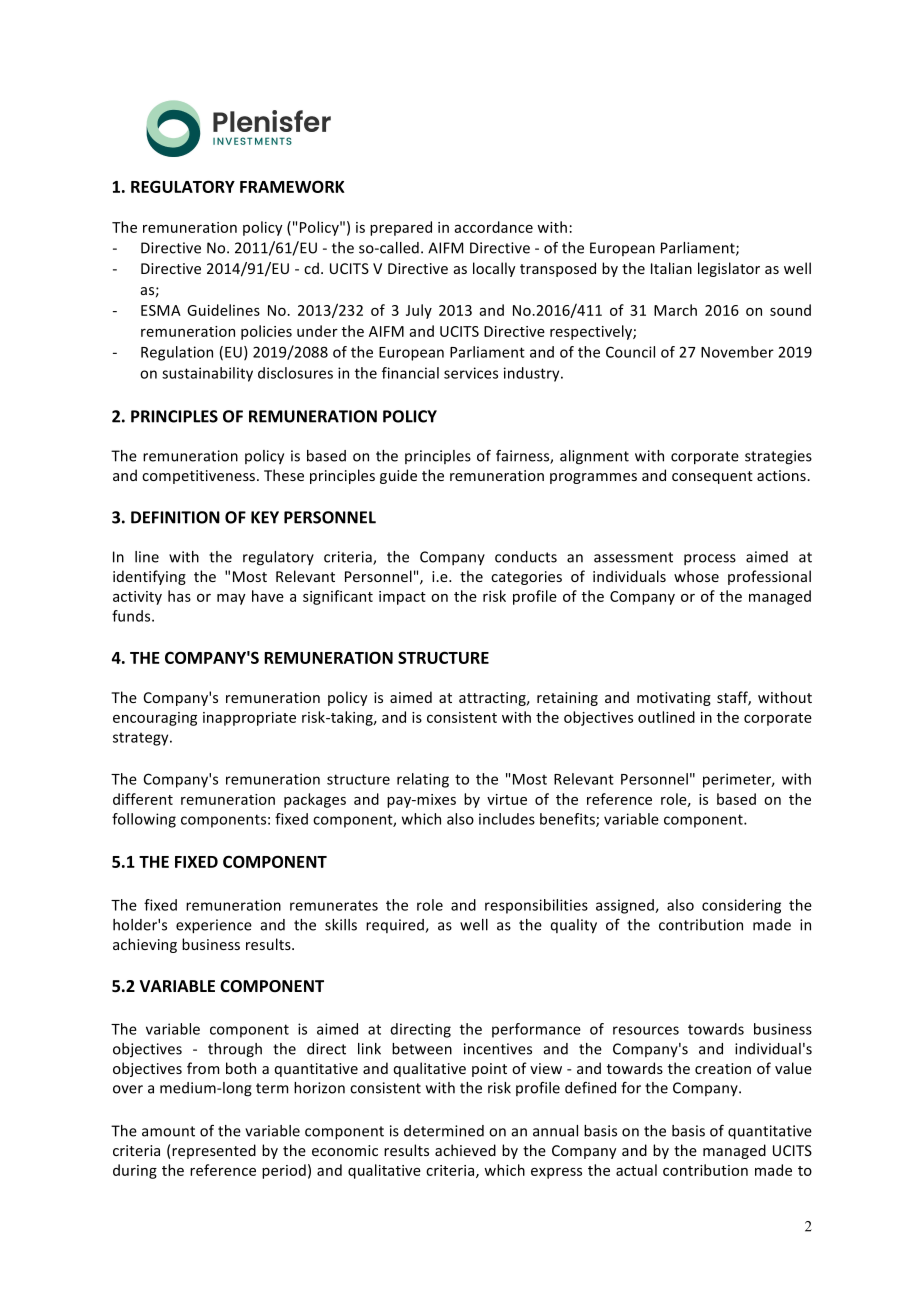  I want to click on experience, so click(214, 926).
